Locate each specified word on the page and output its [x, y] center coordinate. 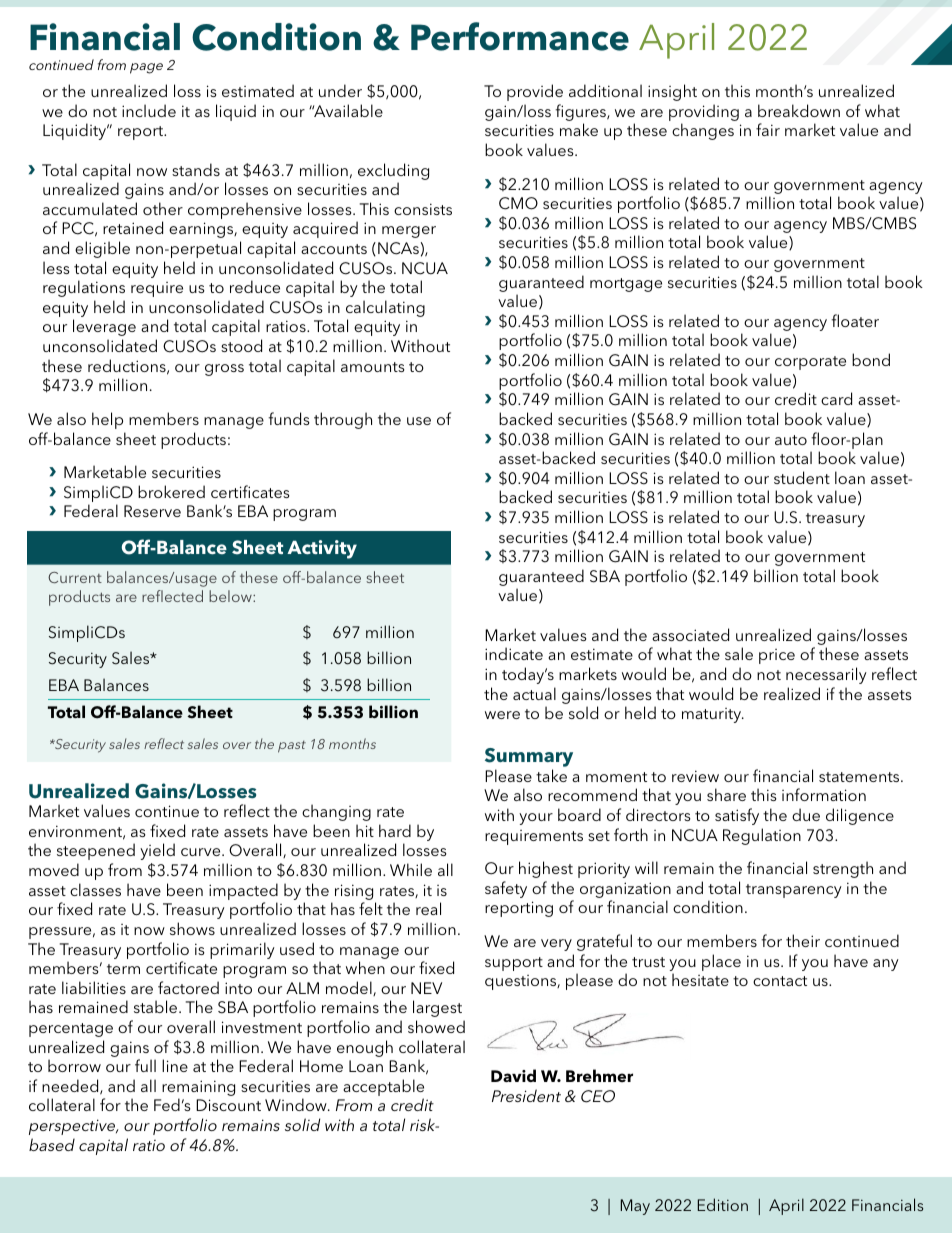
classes [95, 889]
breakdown [799, 110]
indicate [514, 653]
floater [855, 320]
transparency [794, 891]
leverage [104, 327]
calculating [385, 310]
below [231, 596]
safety [506, 889]
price [777, 656]
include [149, 110]
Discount [228, 1105]
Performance [520, 36]
